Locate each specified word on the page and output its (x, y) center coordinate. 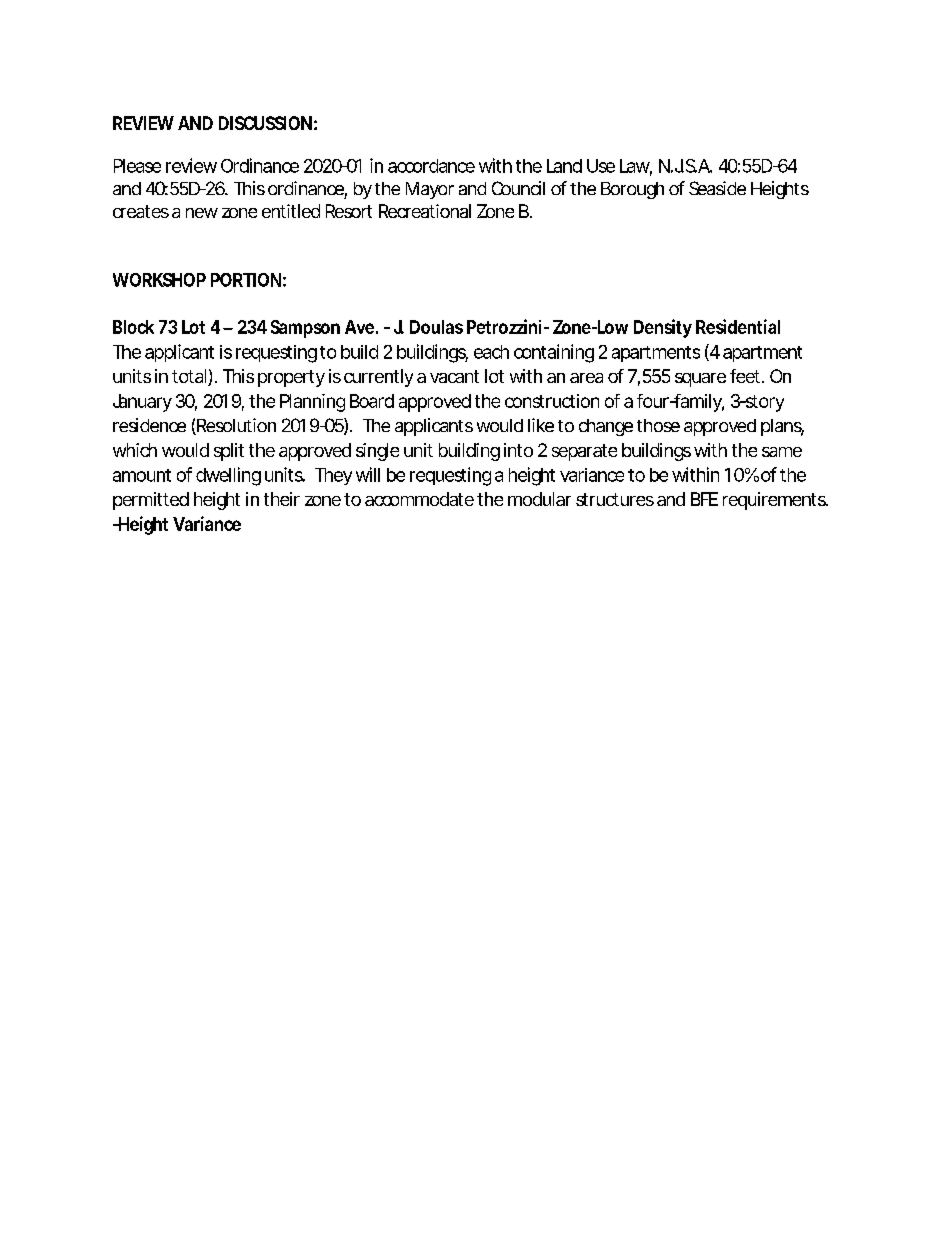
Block (133, 327)
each (491, 352)
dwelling (228, 476)
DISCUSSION (265, 123)
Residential (738, 326)
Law (636, 167)
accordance (431, 166)
